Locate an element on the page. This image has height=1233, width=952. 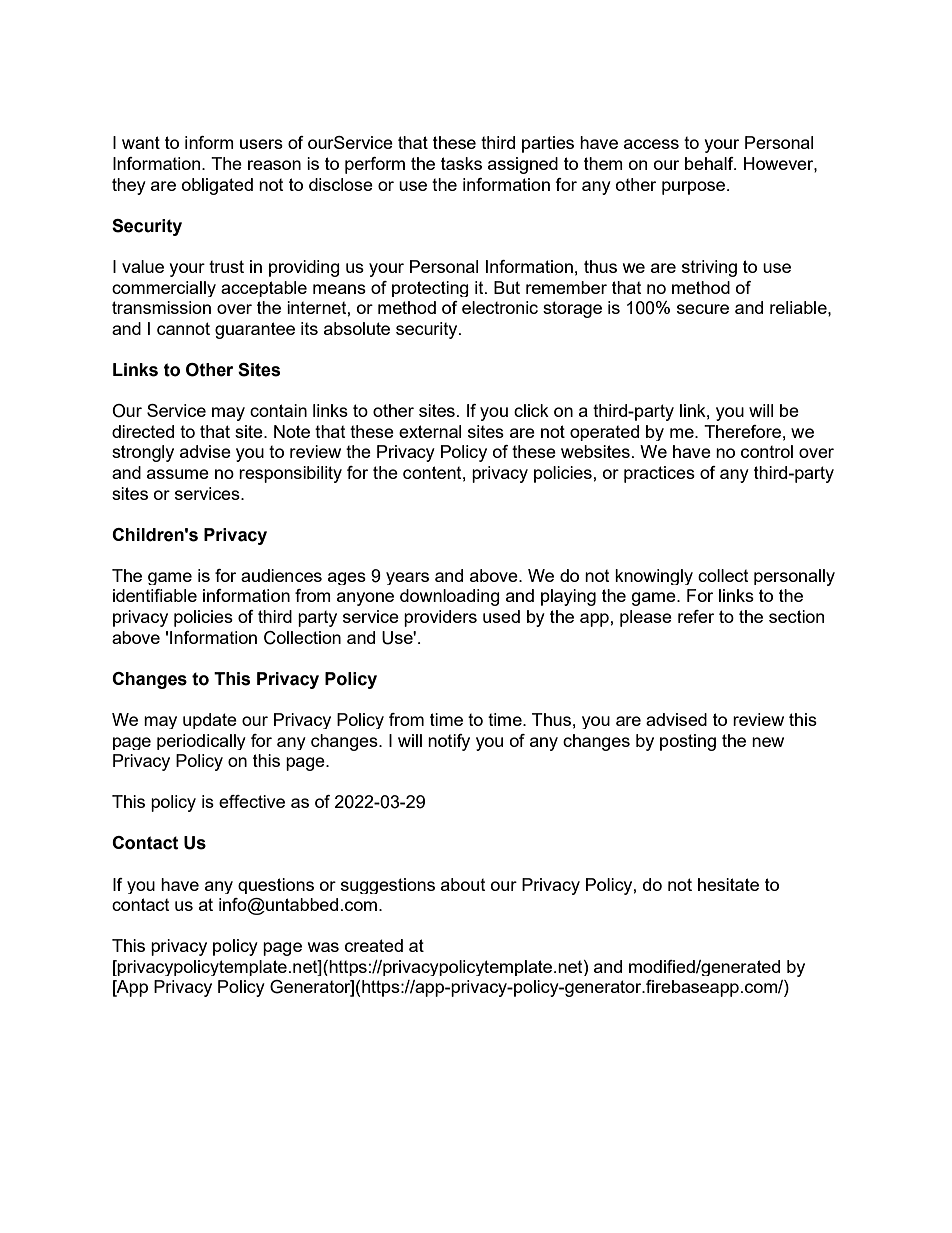
years is located at coordinates (407, 578).
